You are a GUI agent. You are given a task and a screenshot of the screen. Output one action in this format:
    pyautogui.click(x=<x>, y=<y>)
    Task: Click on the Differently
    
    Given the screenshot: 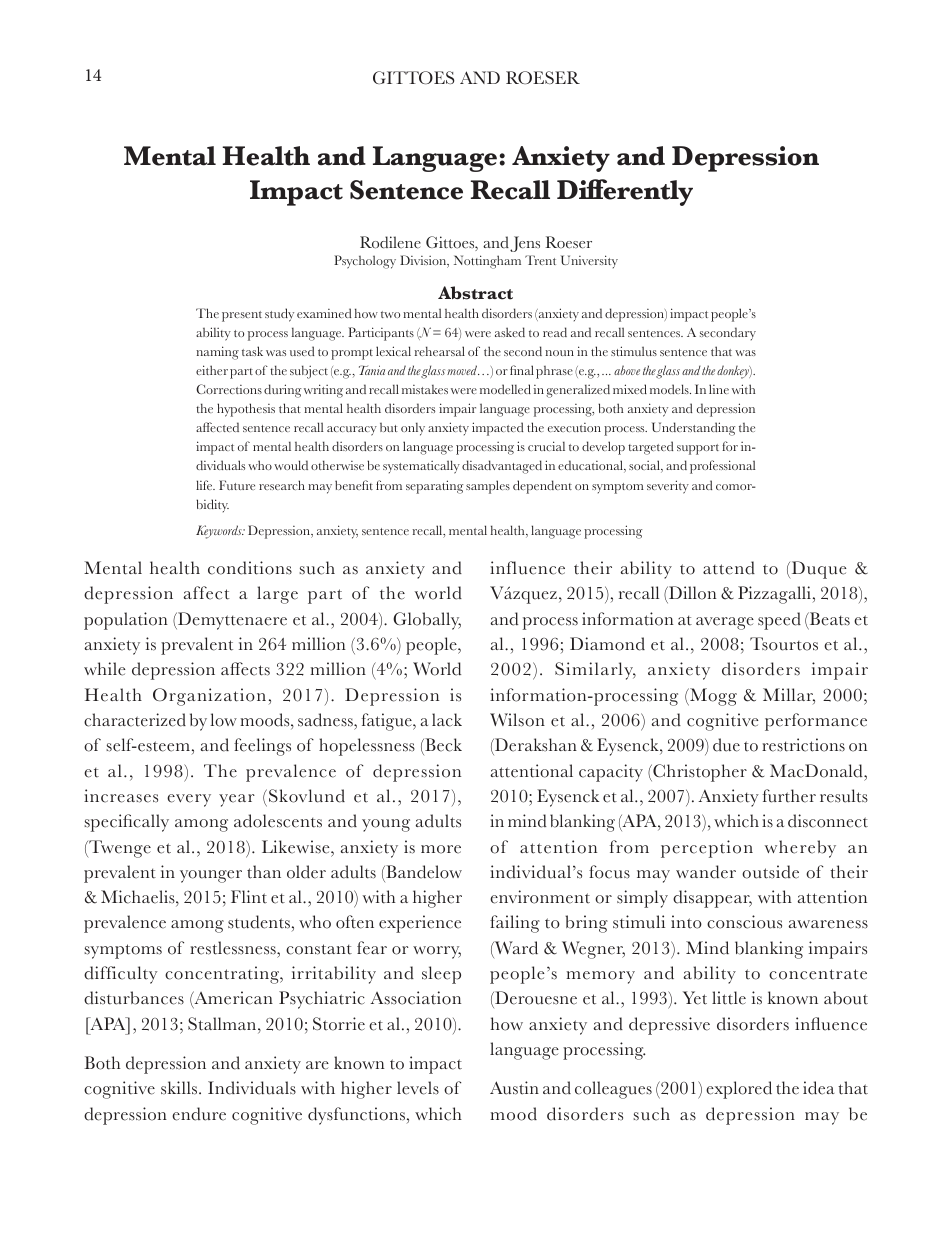 What is the action you would take?
    pyautogui.click(x=625, y=192)
